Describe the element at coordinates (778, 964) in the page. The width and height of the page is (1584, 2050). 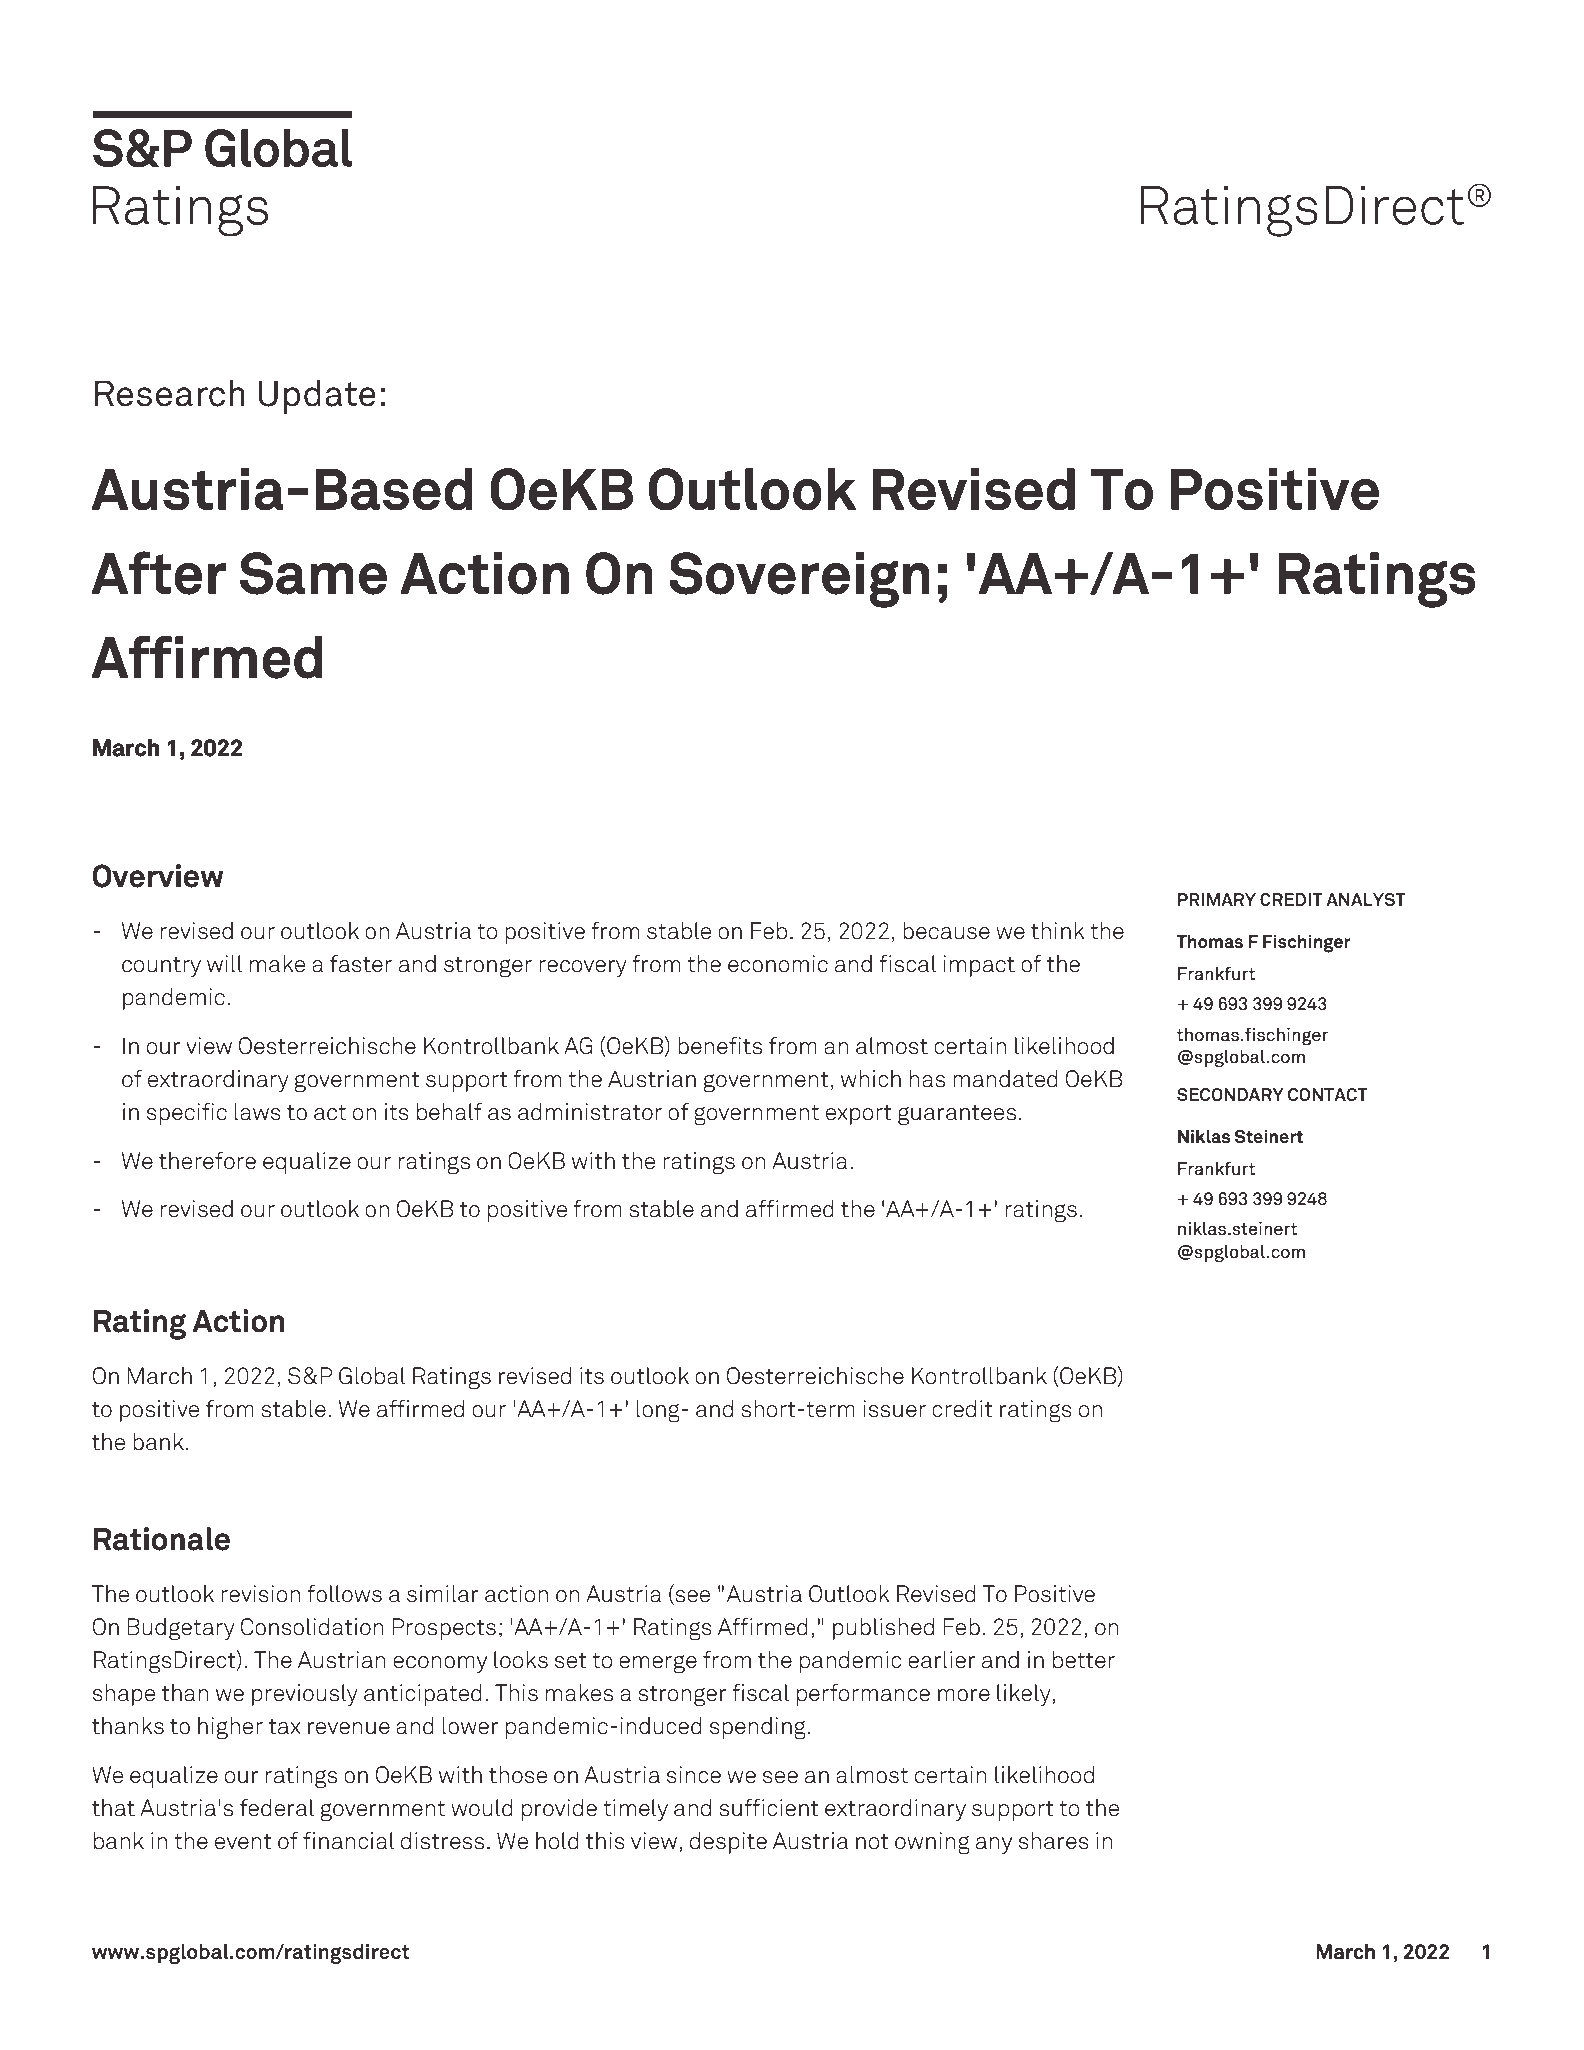
I see `economic` at that location.
